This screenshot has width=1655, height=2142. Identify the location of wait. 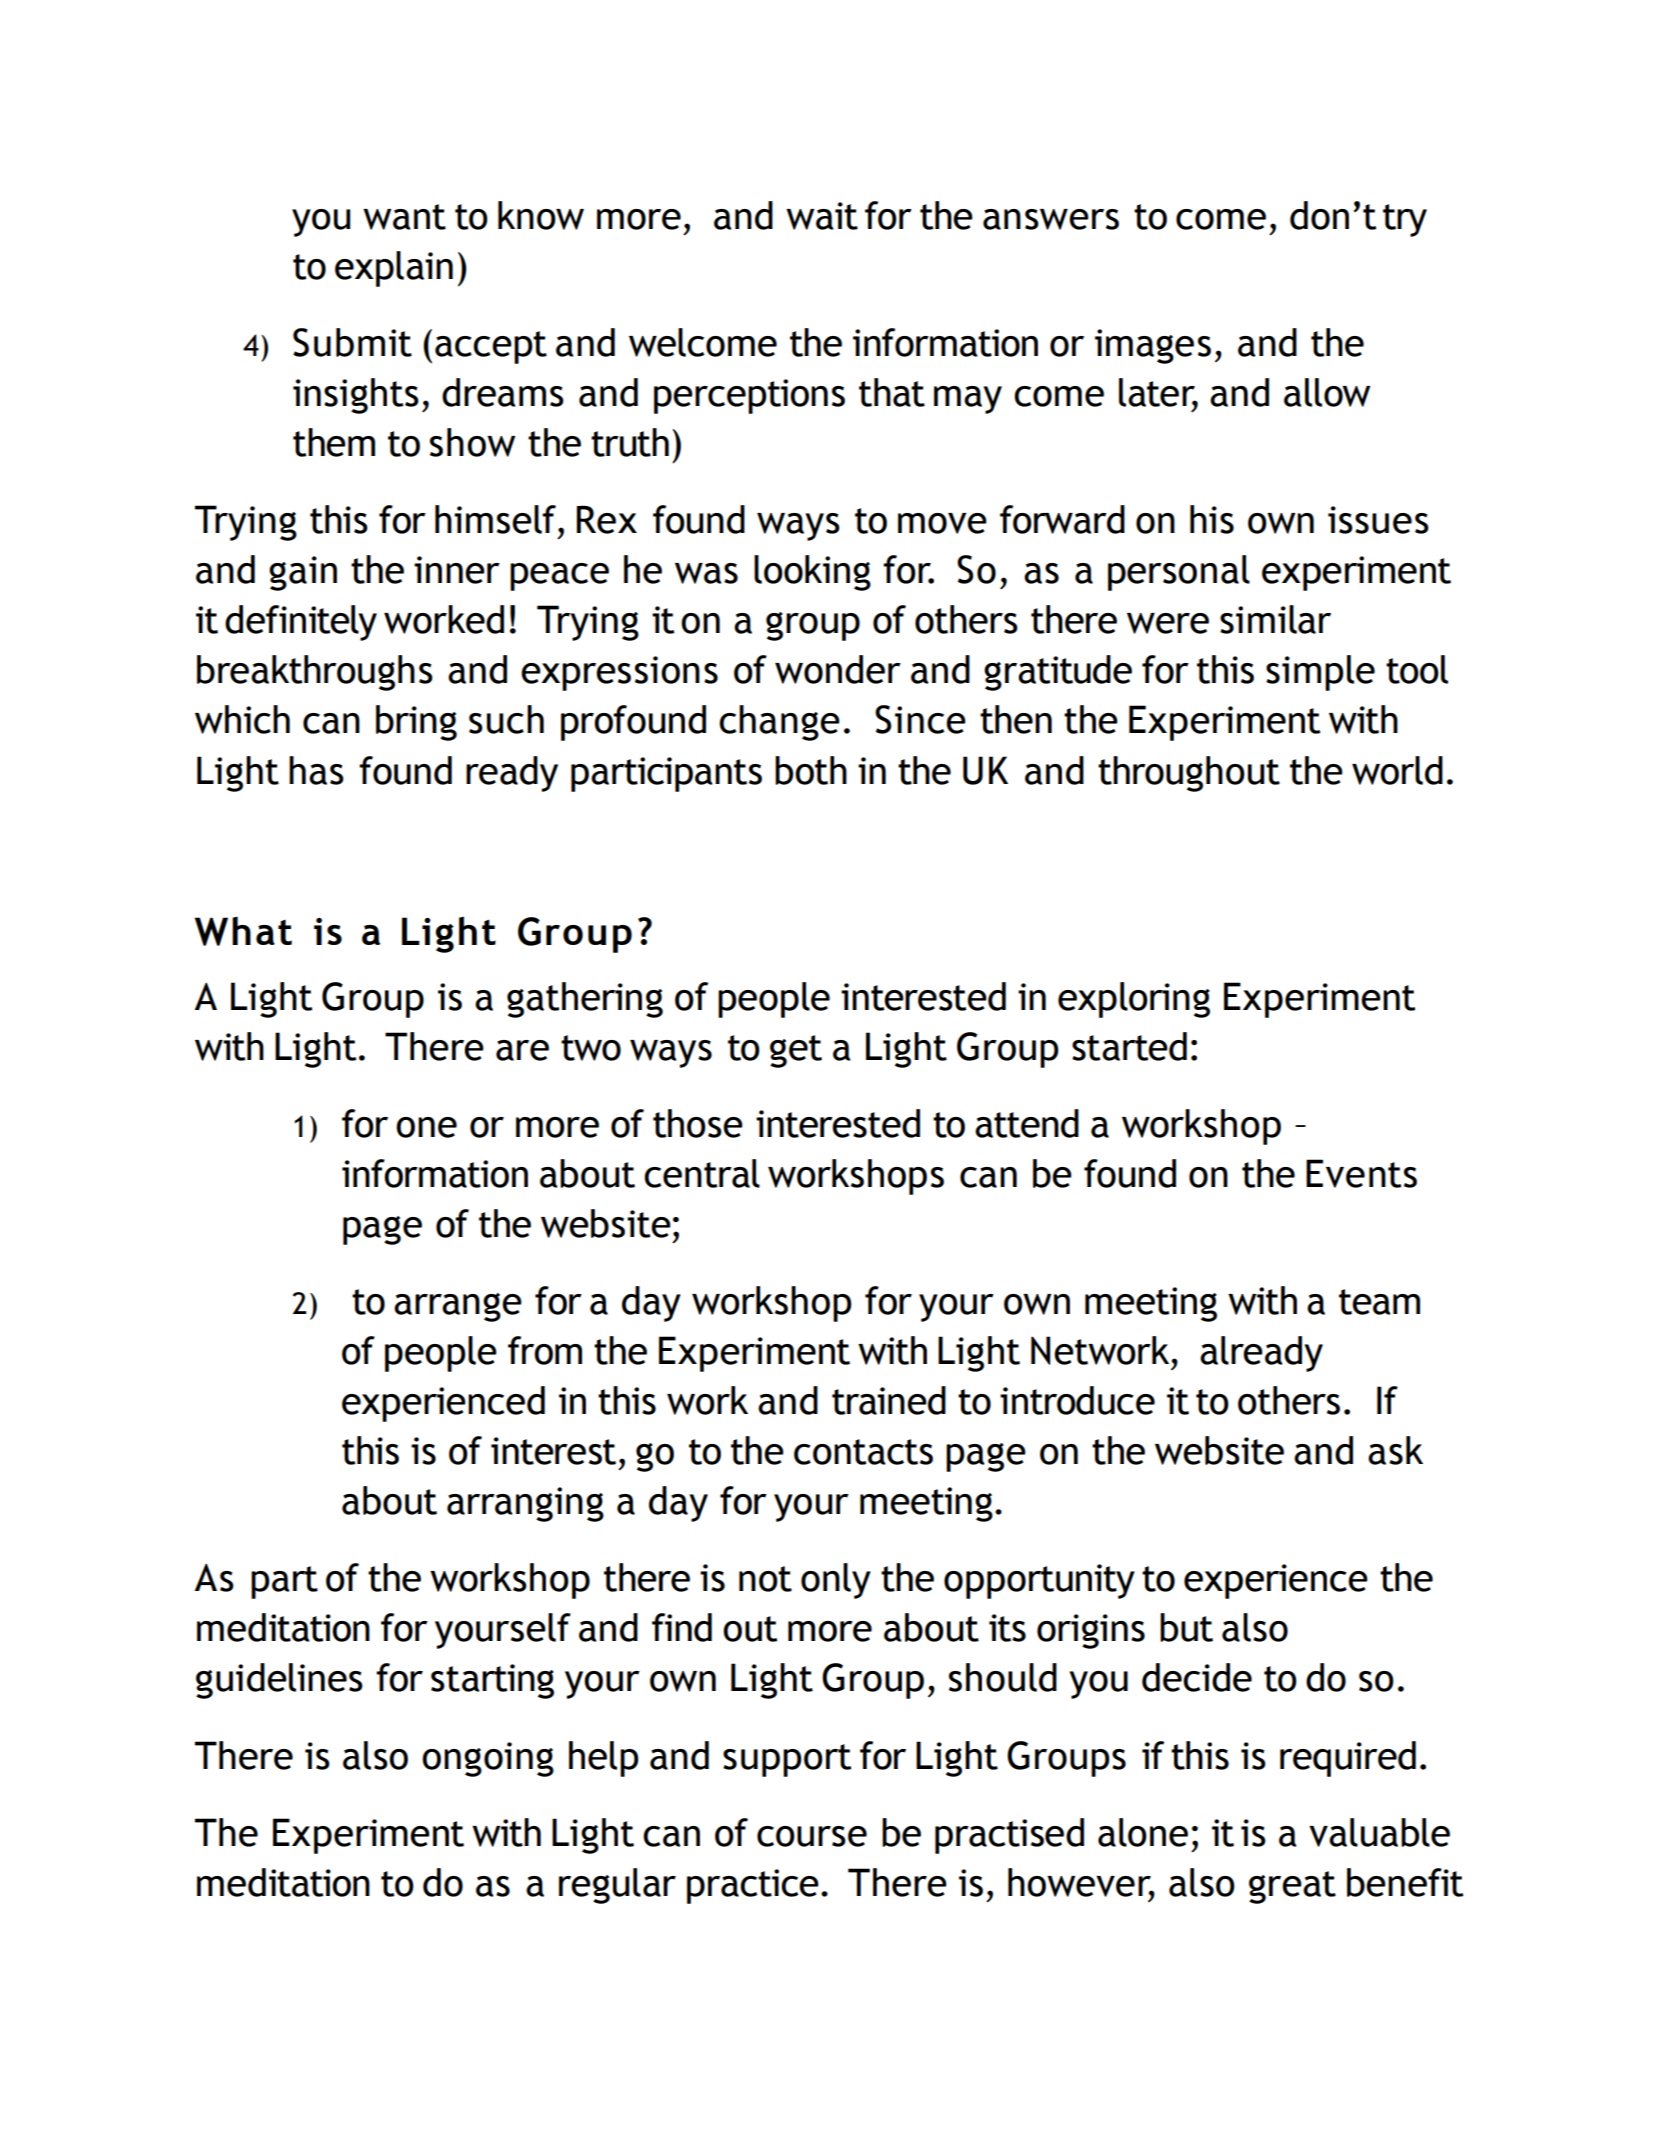
(822, 216).
